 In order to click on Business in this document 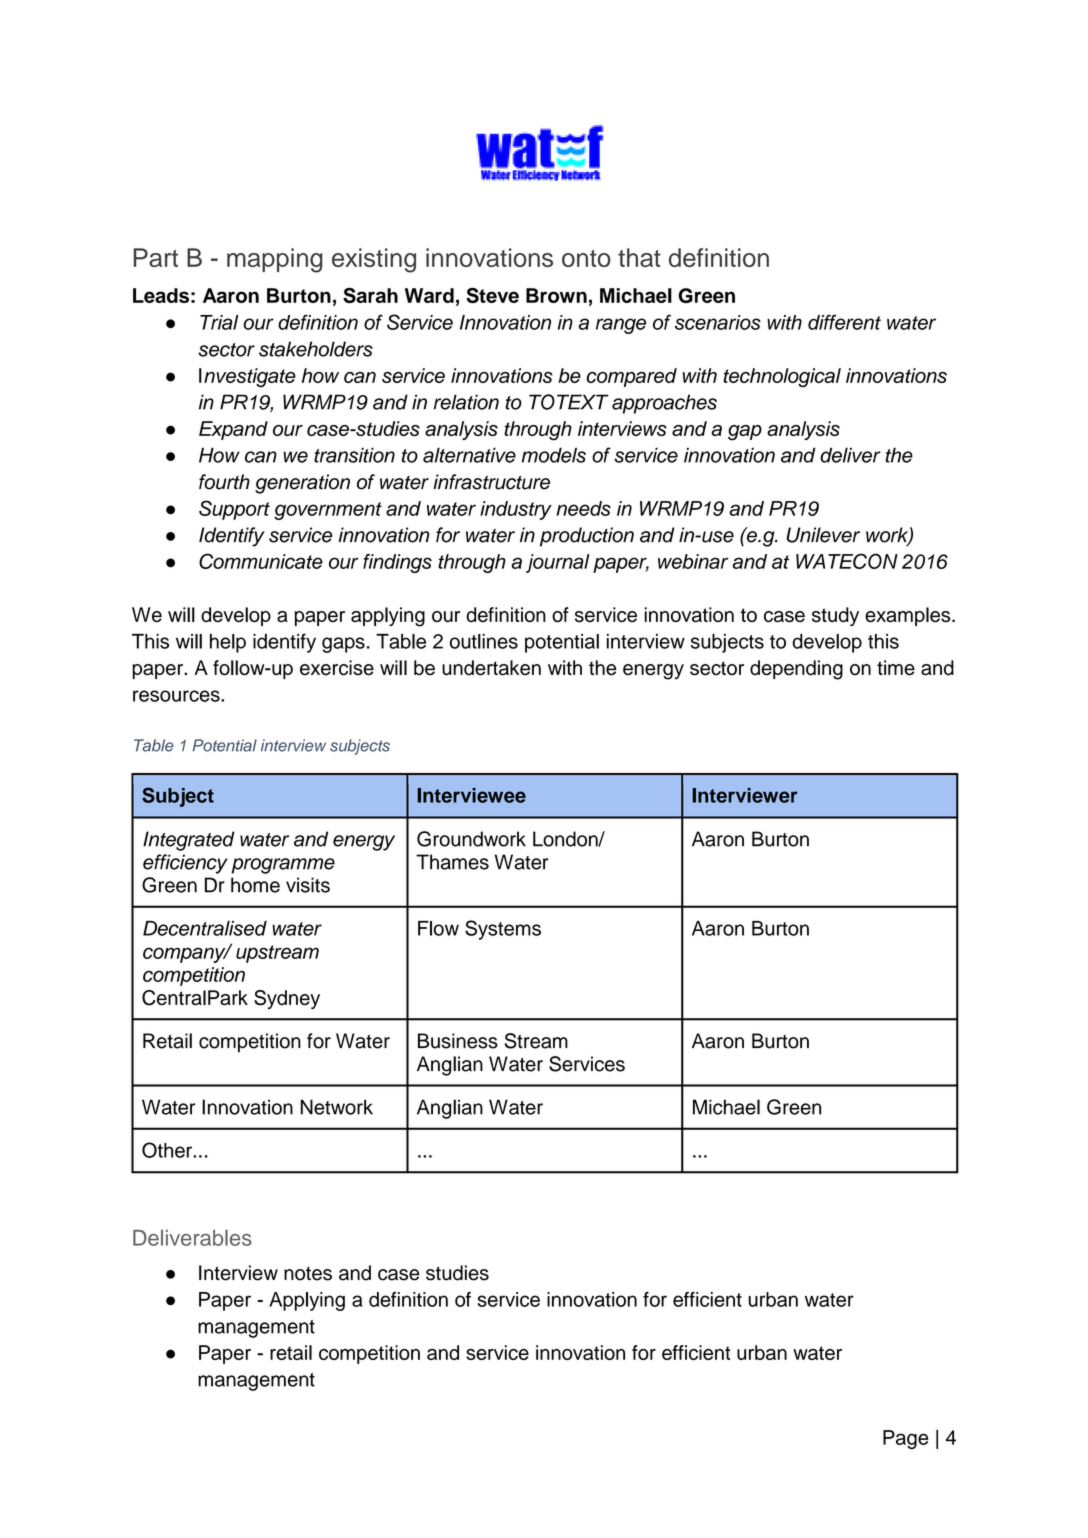, I will do `click(458, 1041)`.
